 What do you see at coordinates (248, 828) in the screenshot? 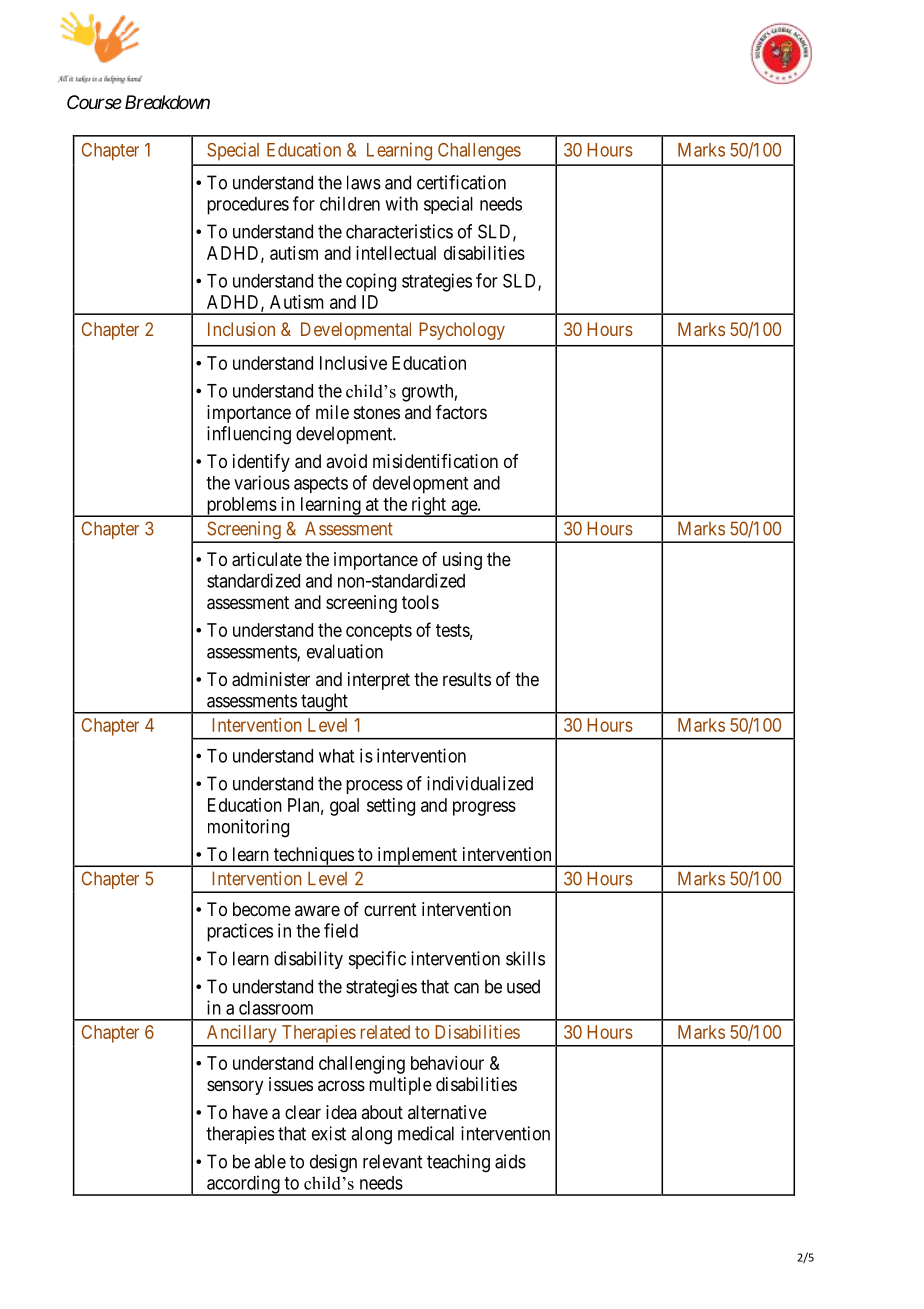
I see `monitoring` at bounding box center [248, 828].
